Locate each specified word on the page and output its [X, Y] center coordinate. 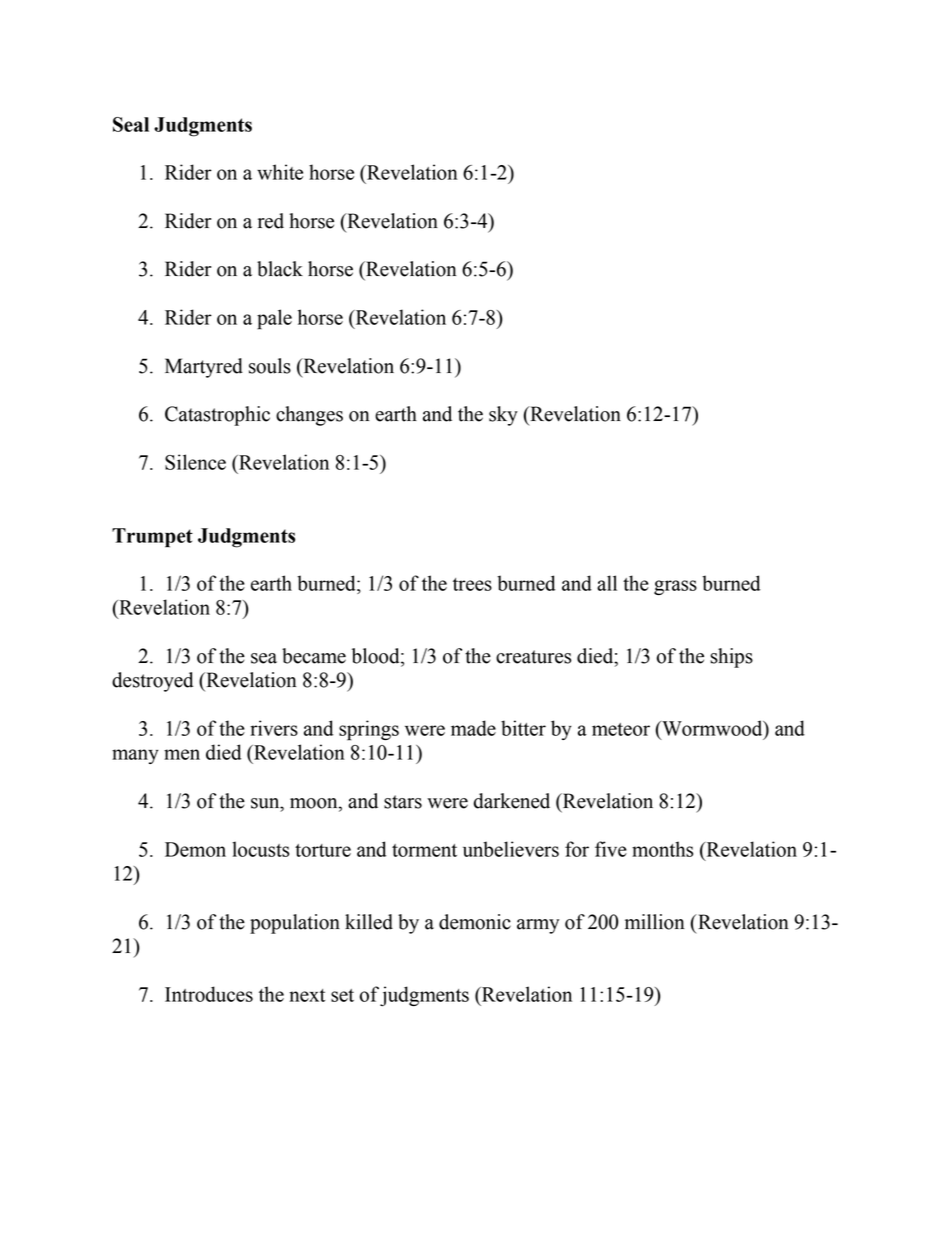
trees [472, 584]
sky [503, 416]
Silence [195, 462]
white [280, 172]
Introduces [209, 994]
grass [675, 587]
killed [369, 922]
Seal [131, 124]
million [655, 922]
